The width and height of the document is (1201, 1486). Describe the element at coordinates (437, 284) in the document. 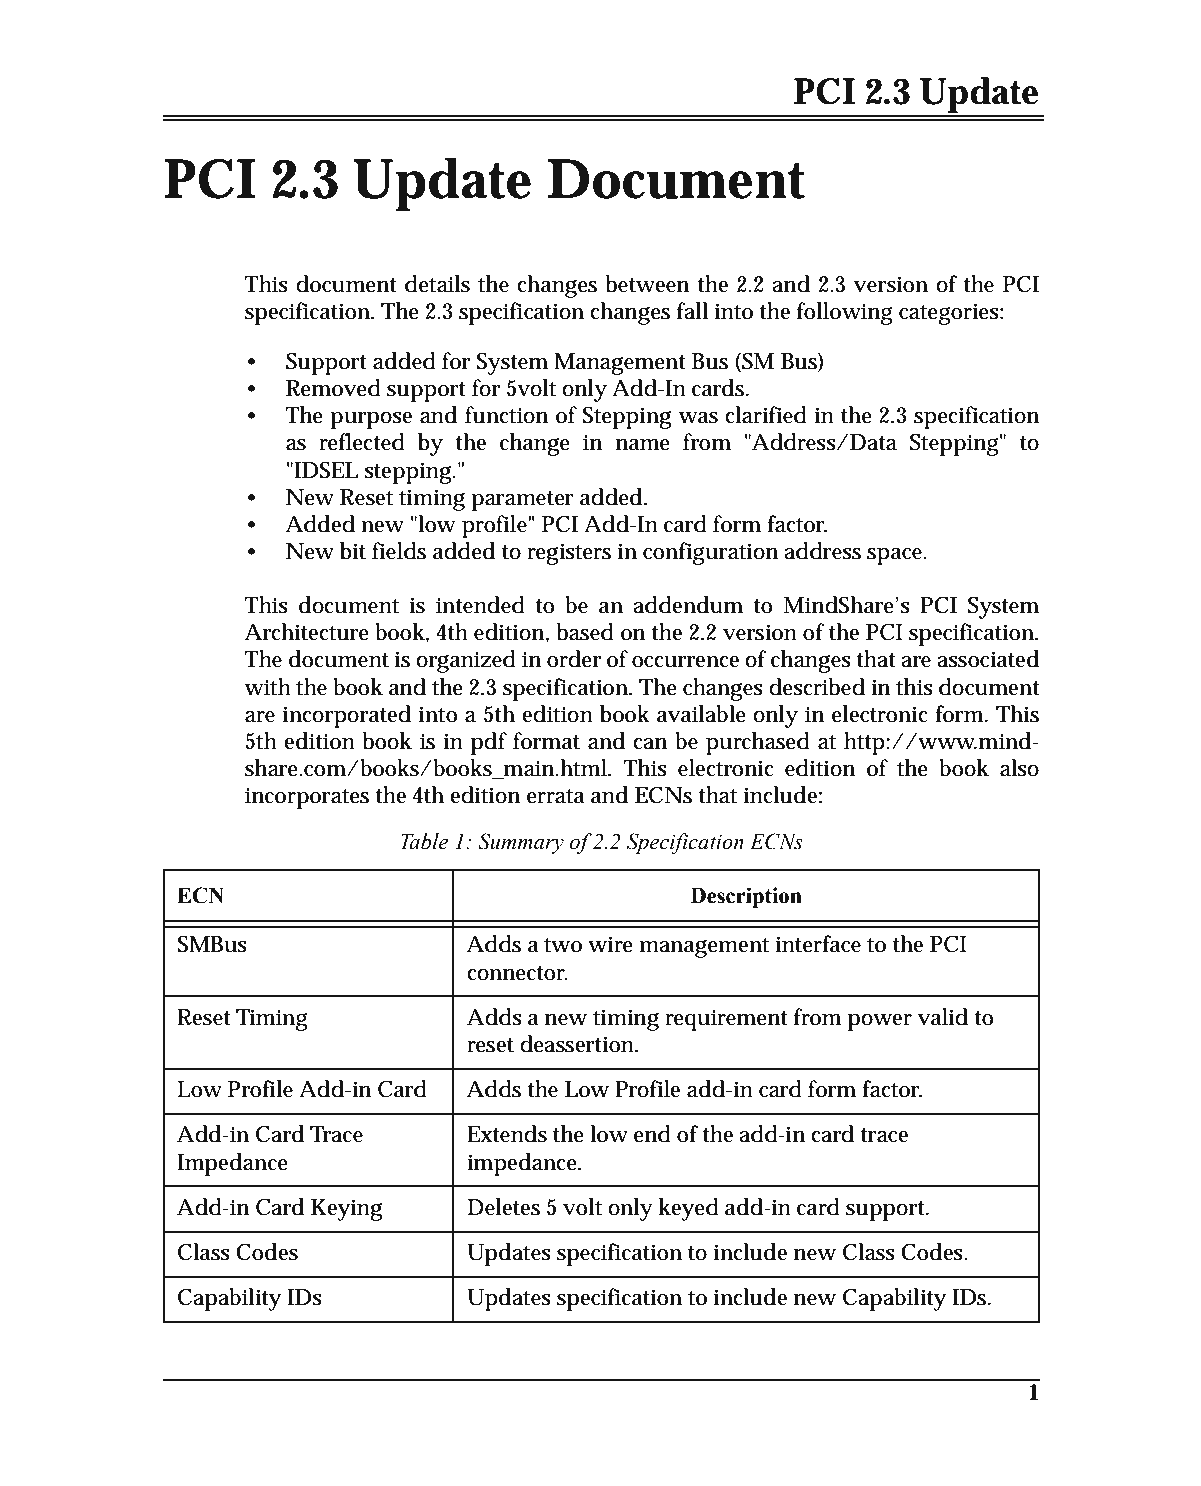

I see `details` at that location.
